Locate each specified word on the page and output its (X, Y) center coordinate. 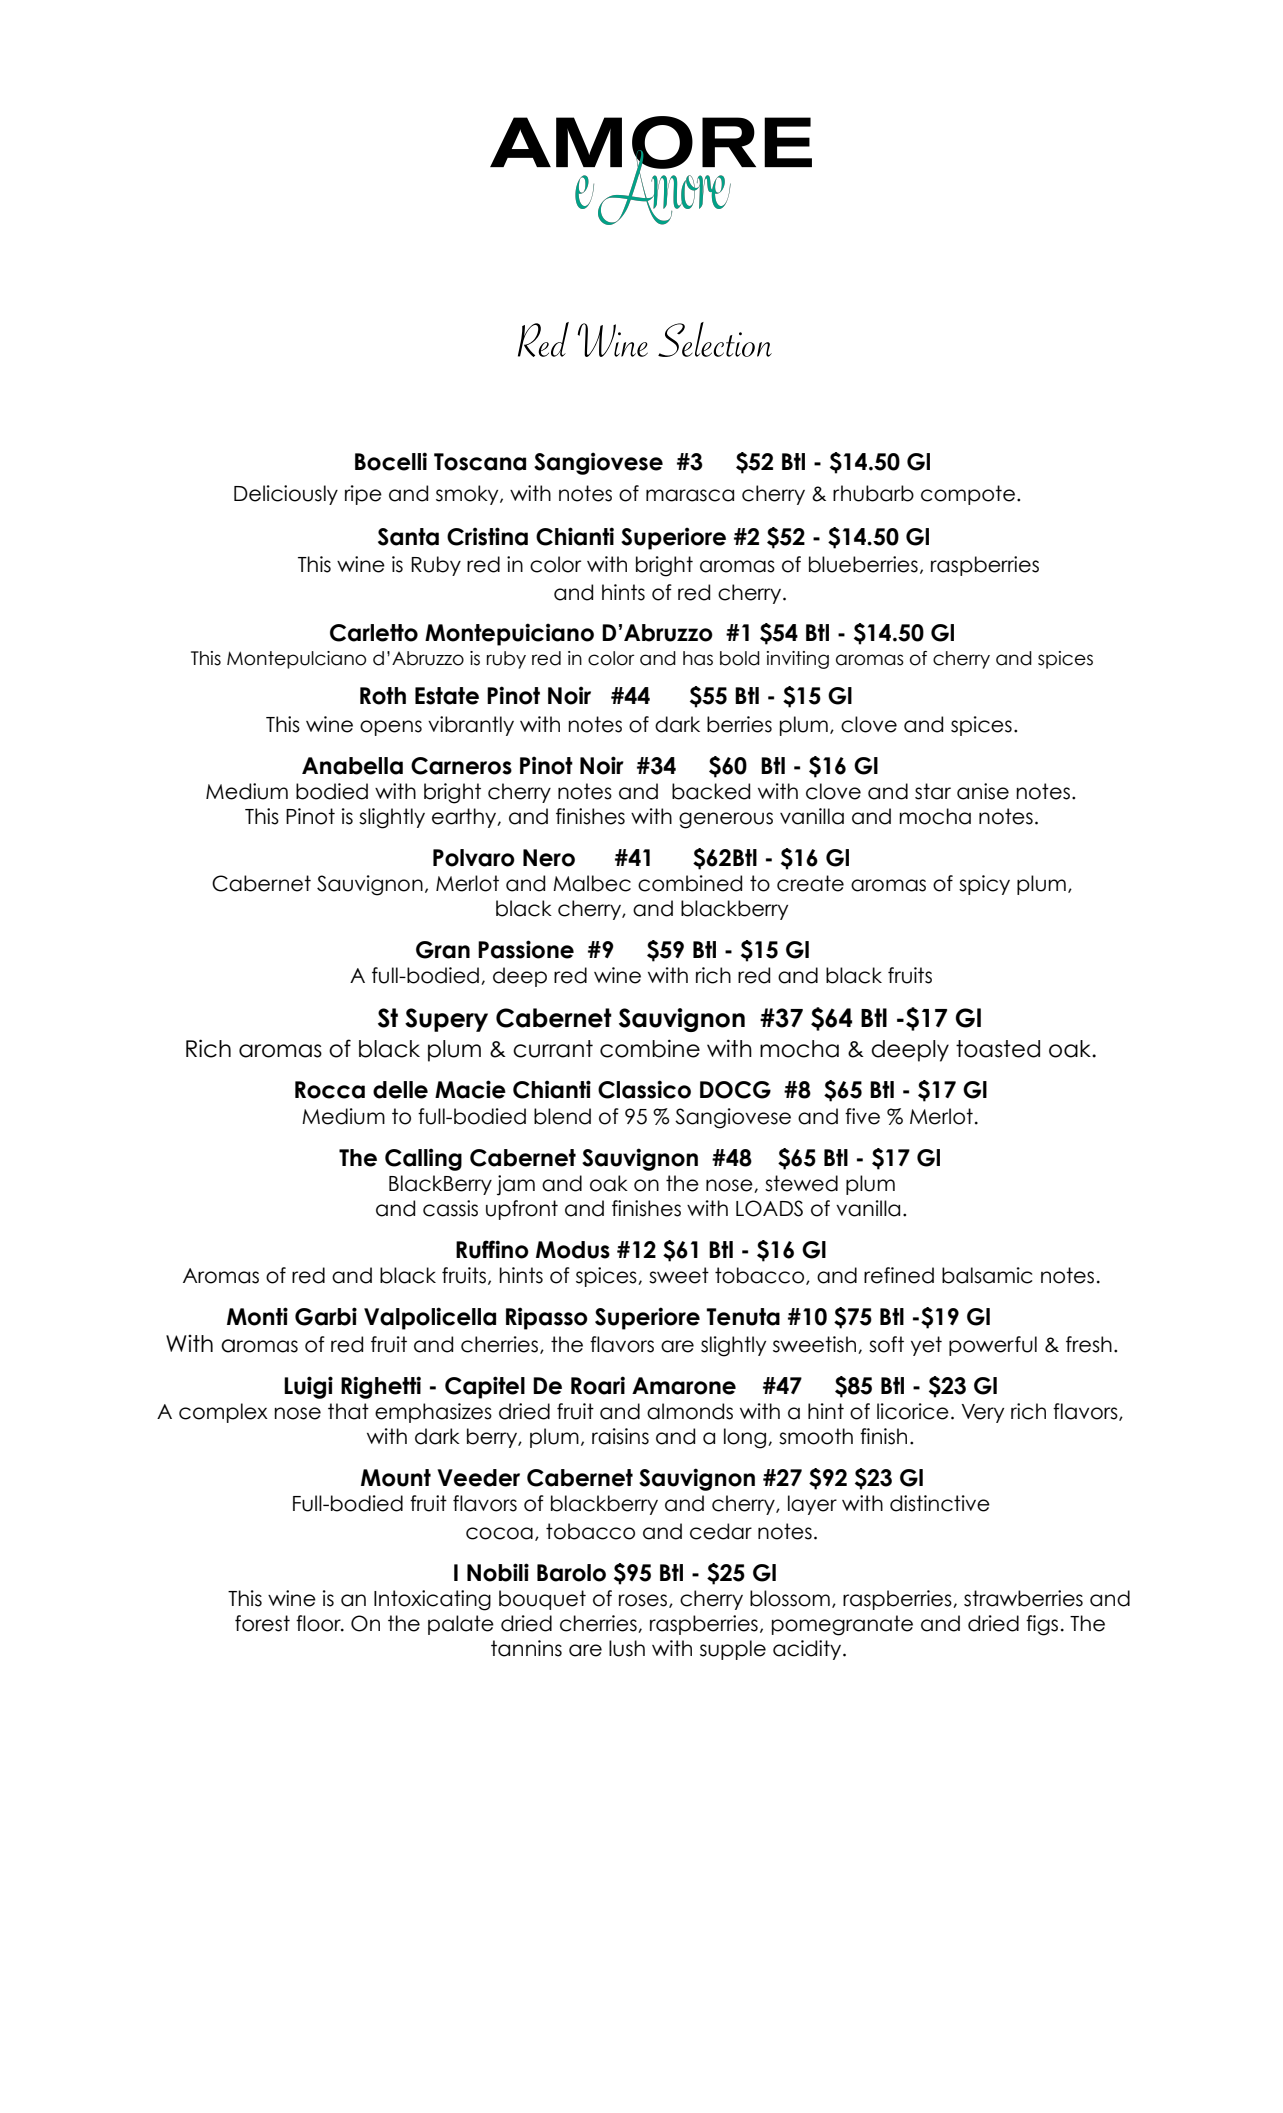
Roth (383, 696)
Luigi (308, 1387)
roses (644, 1601)
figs (1042, 1625)
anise (983, 791)
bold (740, 658)
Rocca (330, 1090)
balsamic (987, 1275)
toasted (998, 1049)
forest (262, 1623)
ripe (363, 495)
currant (553, 1049)
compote (968, 495)
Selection (715, 339)
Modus (573, 1250)
